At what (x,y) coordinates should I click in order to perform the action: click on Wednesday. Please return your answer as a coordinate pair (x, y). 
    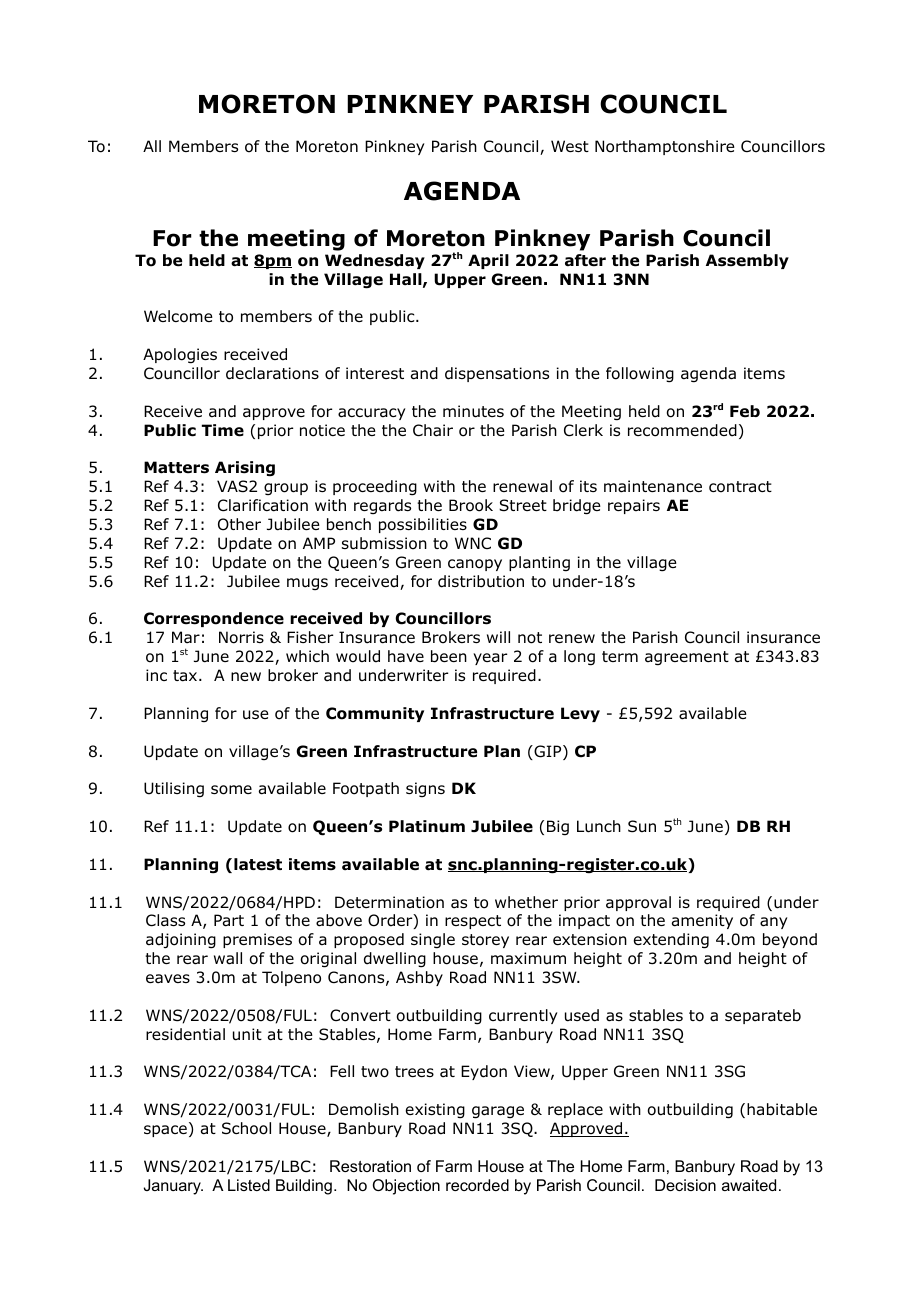
    Looking at the image, I should click on (375, 261).
